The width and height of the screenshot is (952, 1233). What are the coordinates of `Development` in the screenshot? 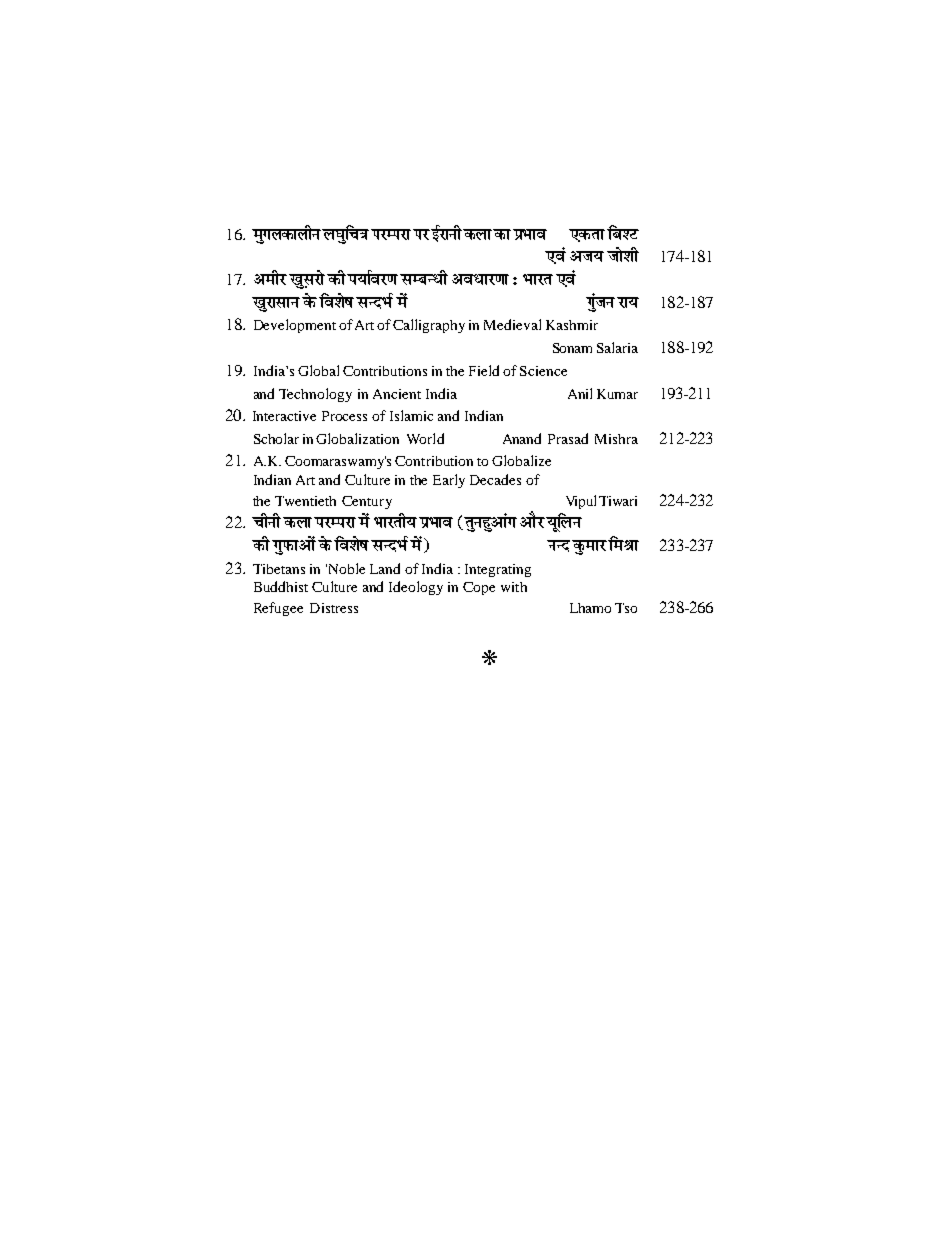 It's located at (295, 326).
